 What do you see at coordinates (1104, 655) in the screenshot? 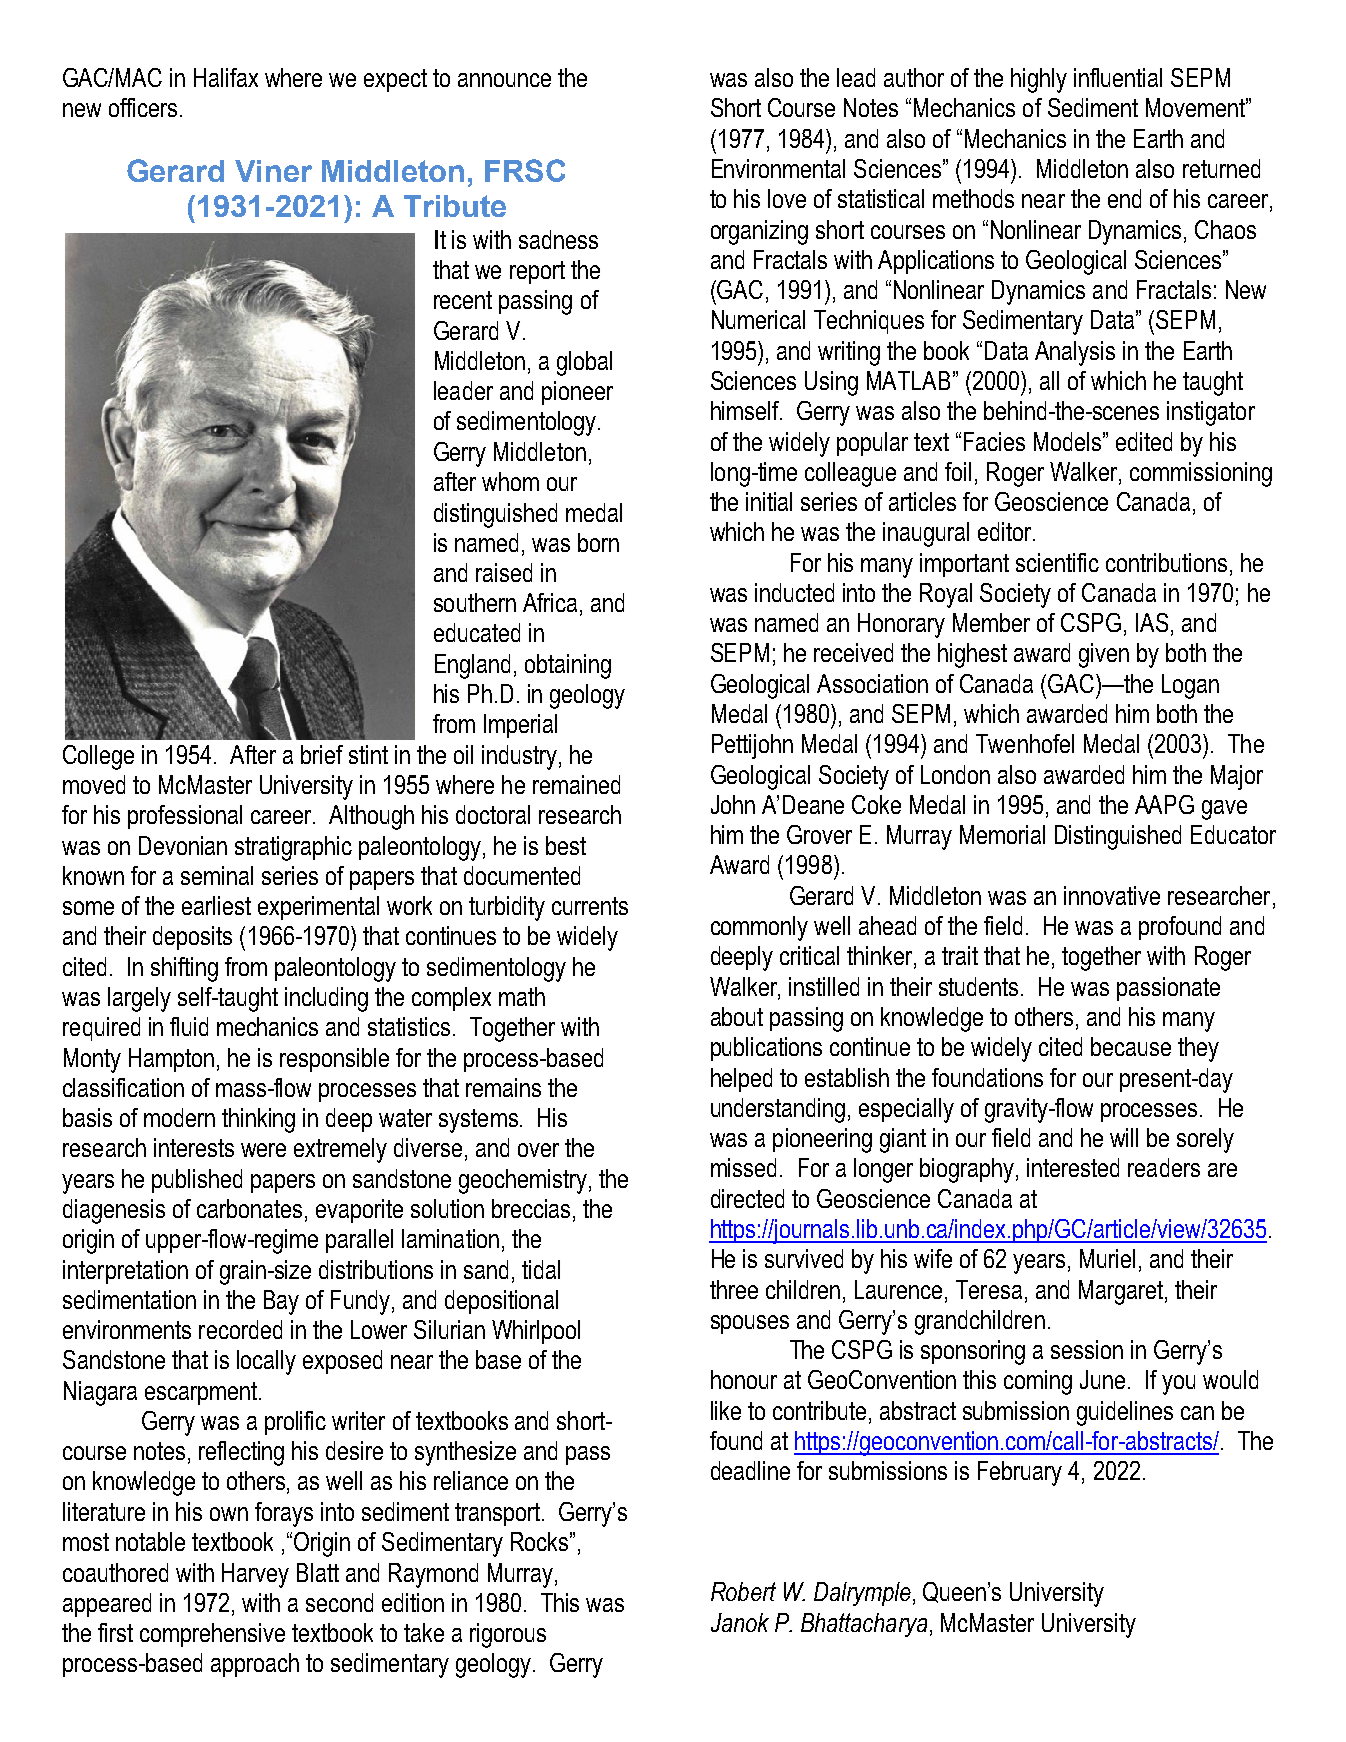
I see `given` at bounding box center [1104, 655].
